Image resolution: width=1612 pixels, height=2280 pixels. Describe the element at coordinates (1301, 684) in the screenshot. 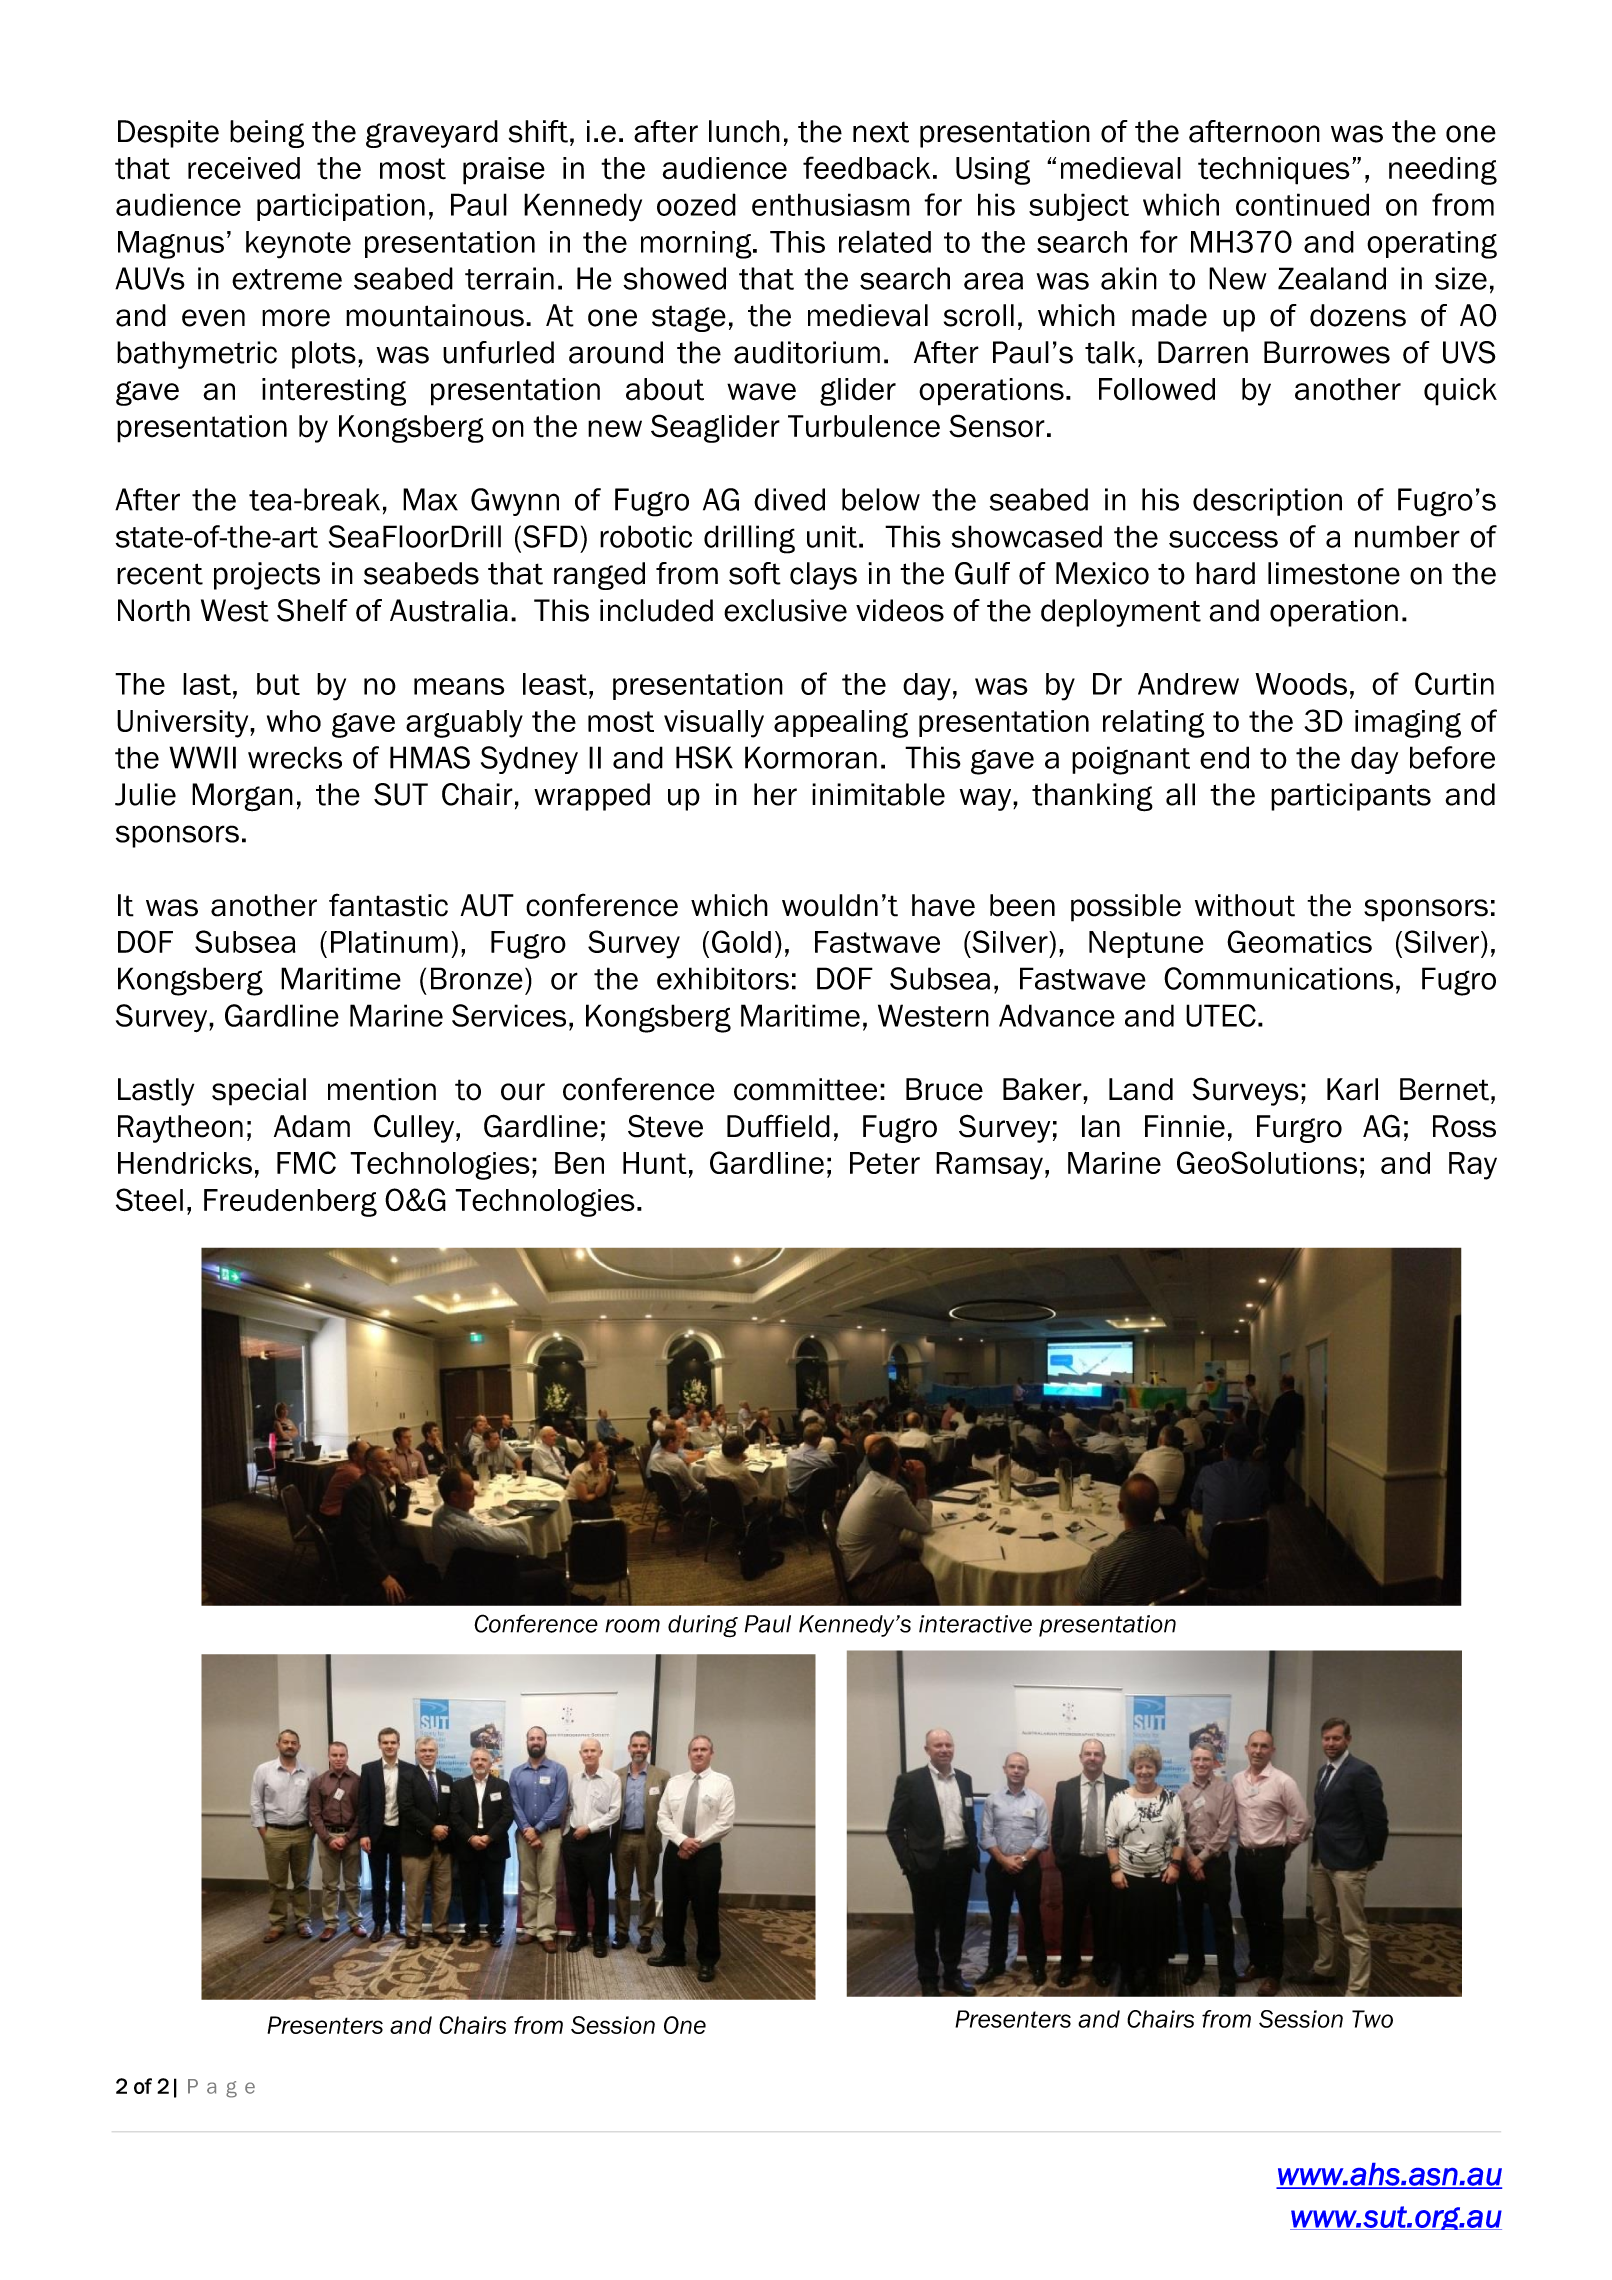

I see `Woods` at that location.
